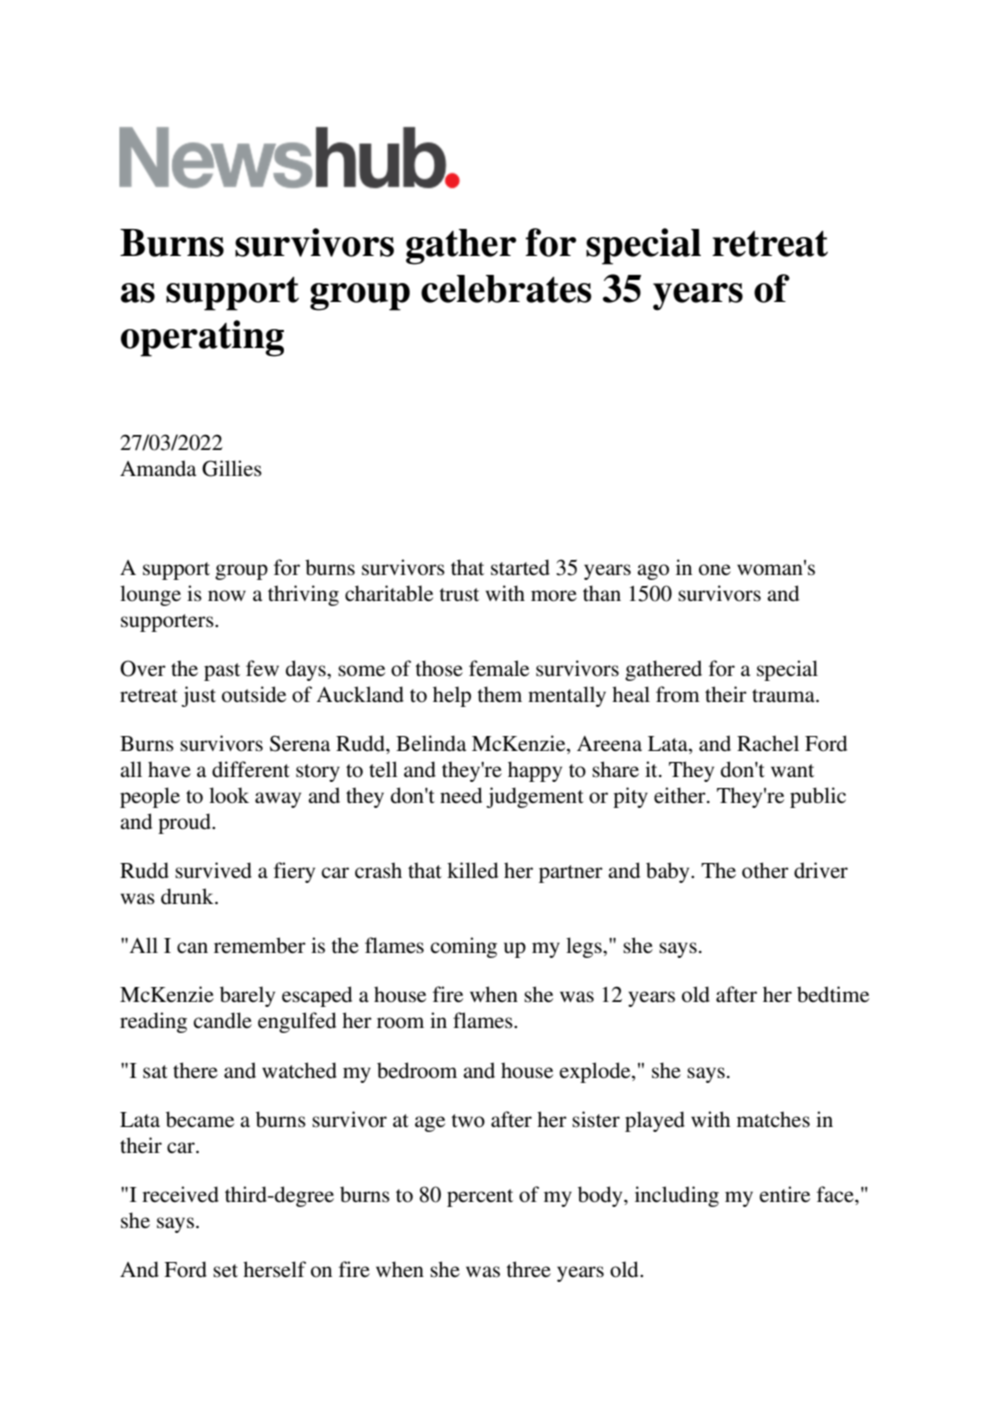 This image has height=1405, width=993. I want to click on trauma, so click(784, 695).
